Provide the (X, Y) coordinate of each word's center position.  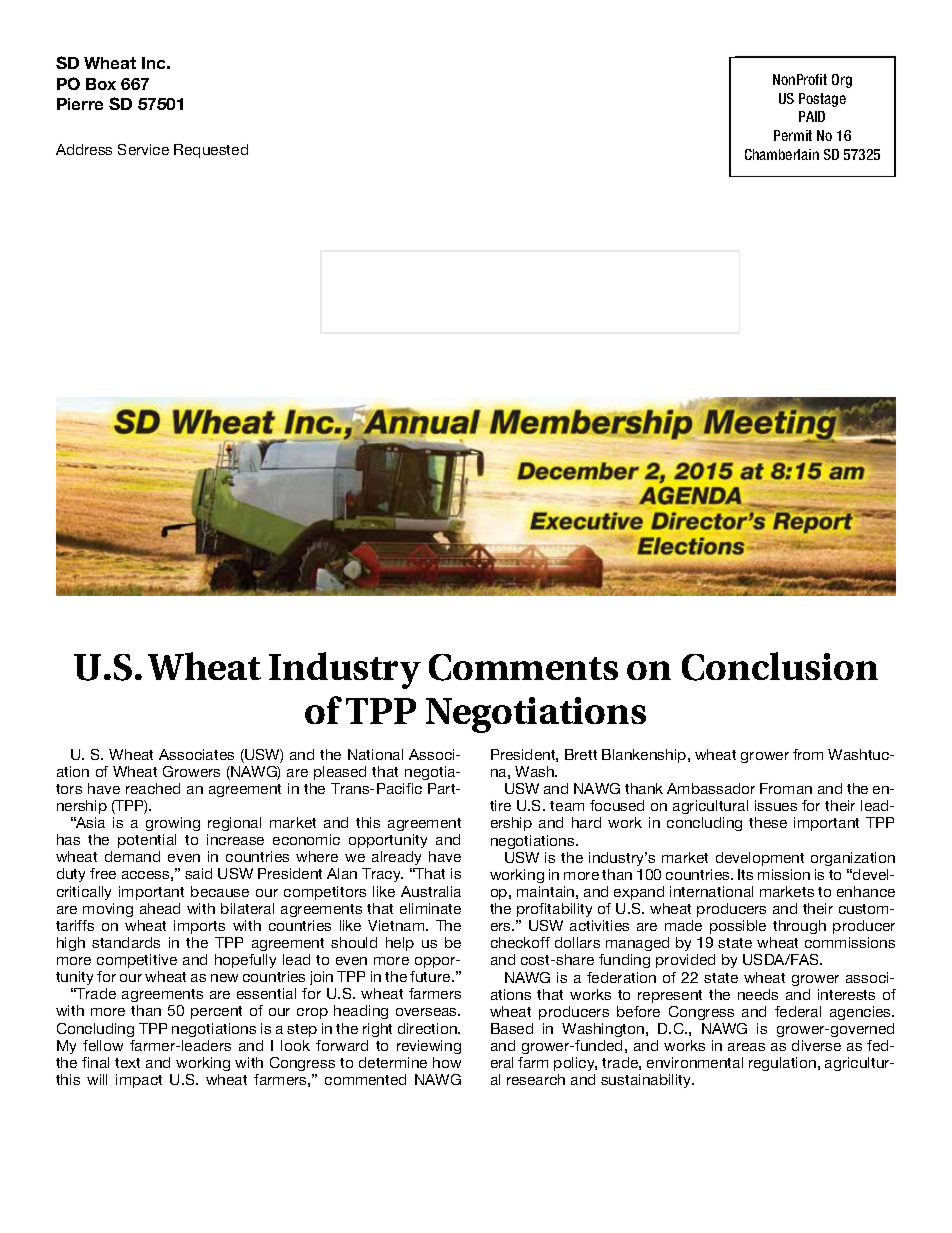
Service (143, 149)
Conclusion (780, 666)
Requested (211, 151)
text (127, 1063)
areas (746, 1047)
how (447, 1062)
